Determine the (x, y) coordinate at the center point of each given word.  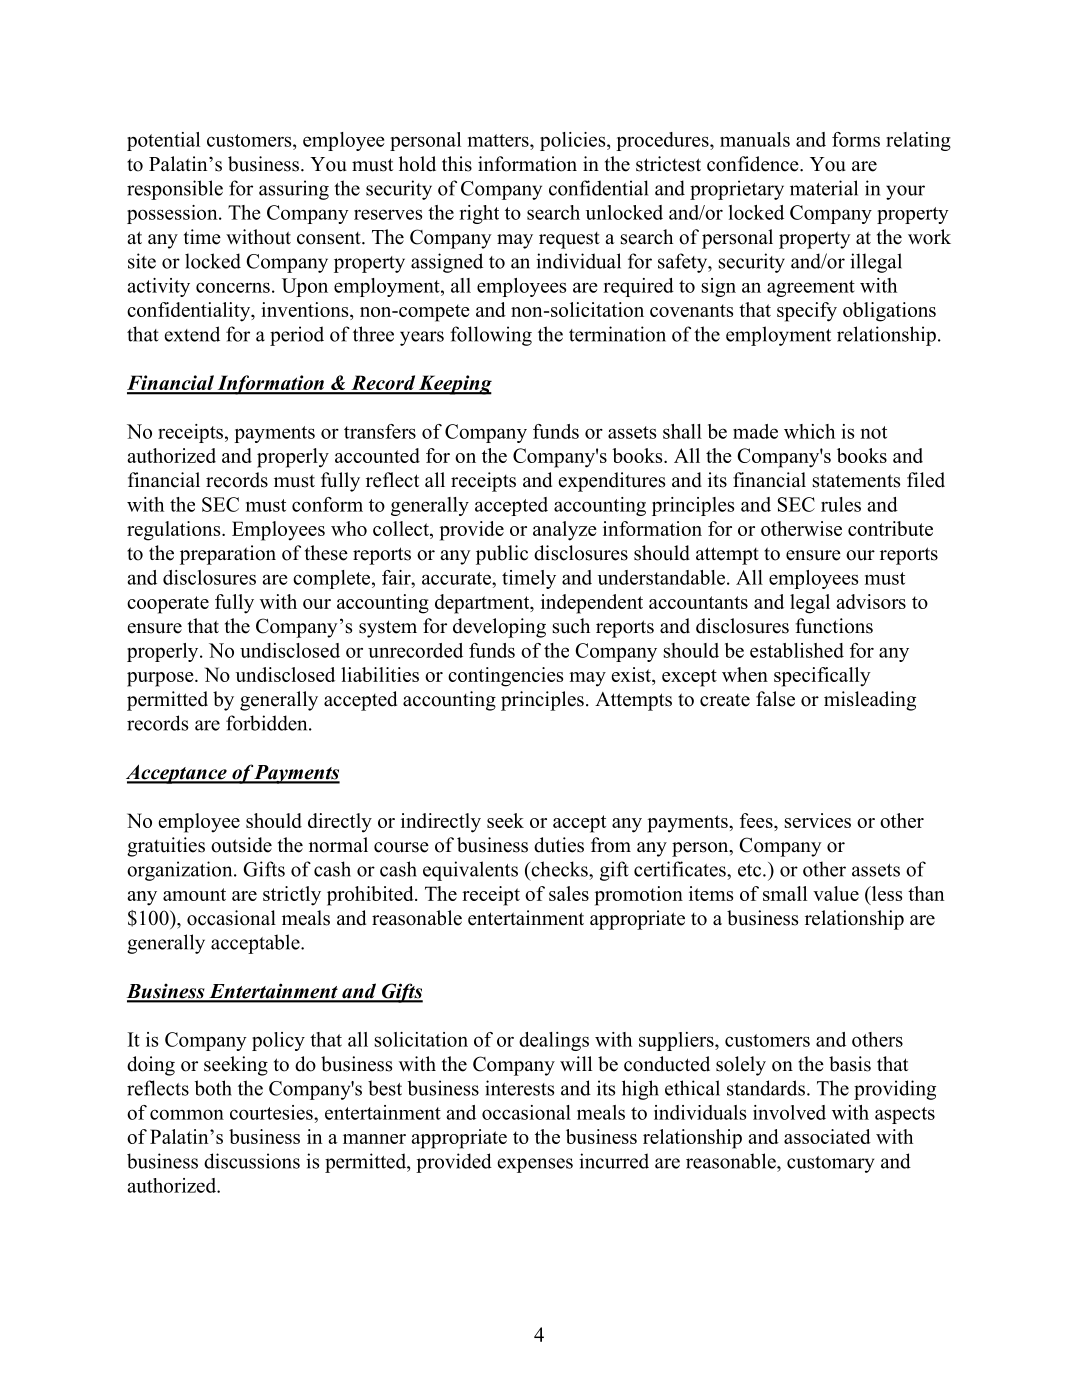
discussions (252, 1161)
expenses (535, 1165)
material (824, 188)
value (836, 893)
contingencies (505, 677)
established (797, 650)
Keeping (454, 385)
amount (194, 894)
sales (569, 893)
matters (499, 140)
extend (192, 334)
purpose (161, 679)
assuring (294, 190)
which (809, 431)
